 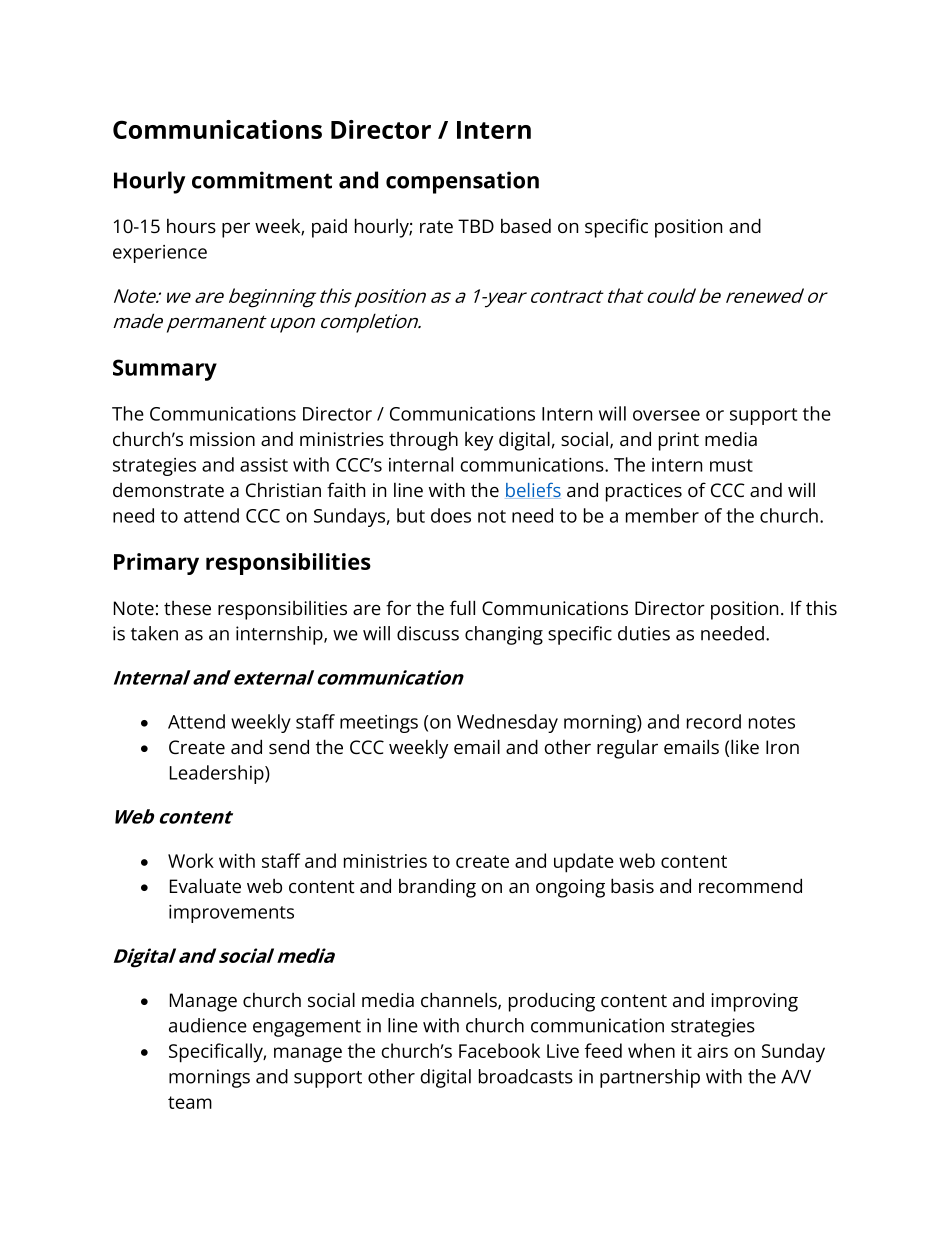 What do you see at coordinates (679, 441) in the screenshot?
I see `print` at bounding box center [679, 441].
